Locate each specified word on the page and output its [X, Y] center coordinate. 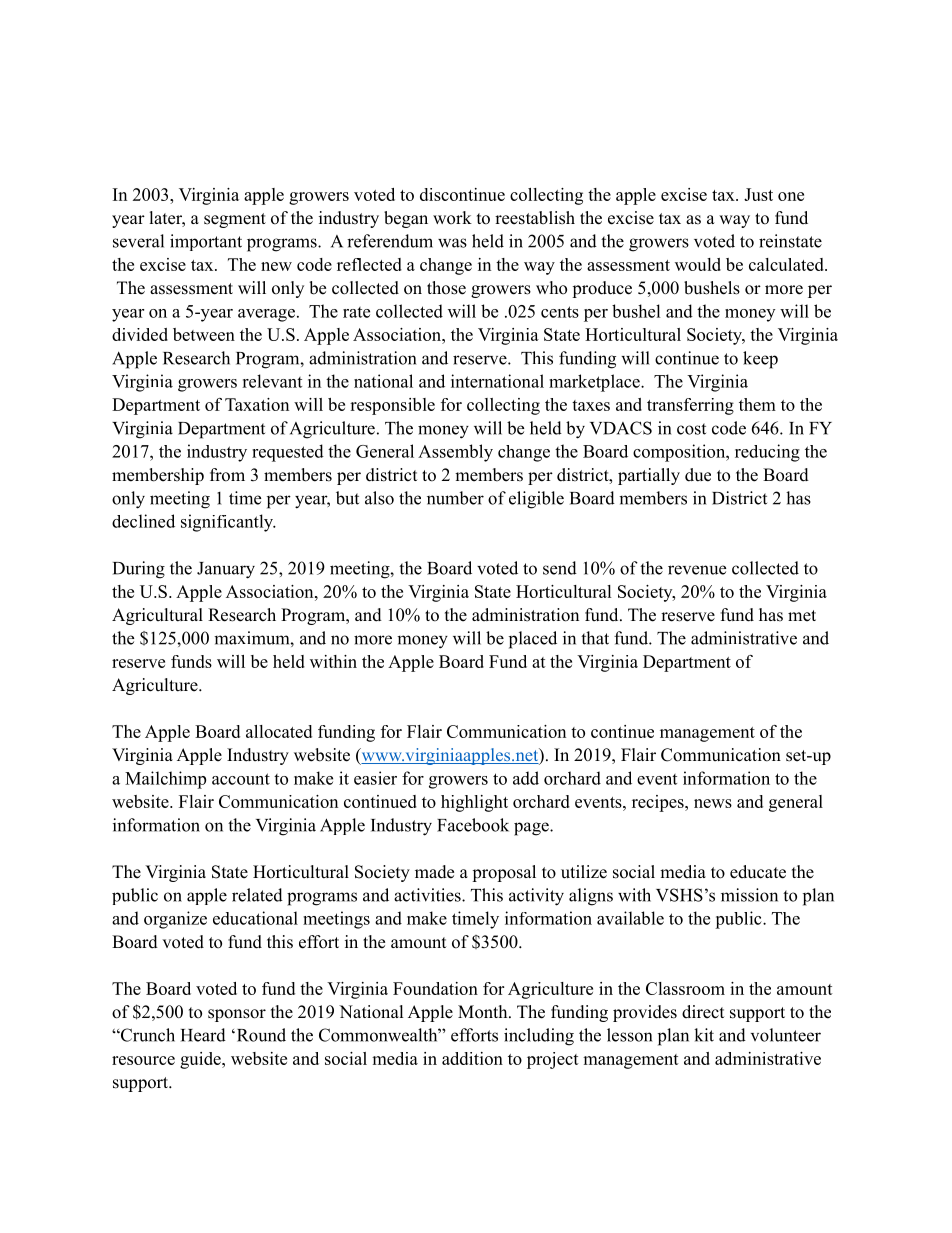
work [452, 218]
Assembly [455, 453]
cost [691, 429]
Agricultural [157, 616]
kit [704, 1035]
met [802, 616]
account [241, 779]
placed [533, 640]
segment [235, 220]
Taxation [257, 404]
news [713, 803]
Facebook [473, 825]
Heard [203, 1035]
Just [758, 194]
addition [472, 1058]
